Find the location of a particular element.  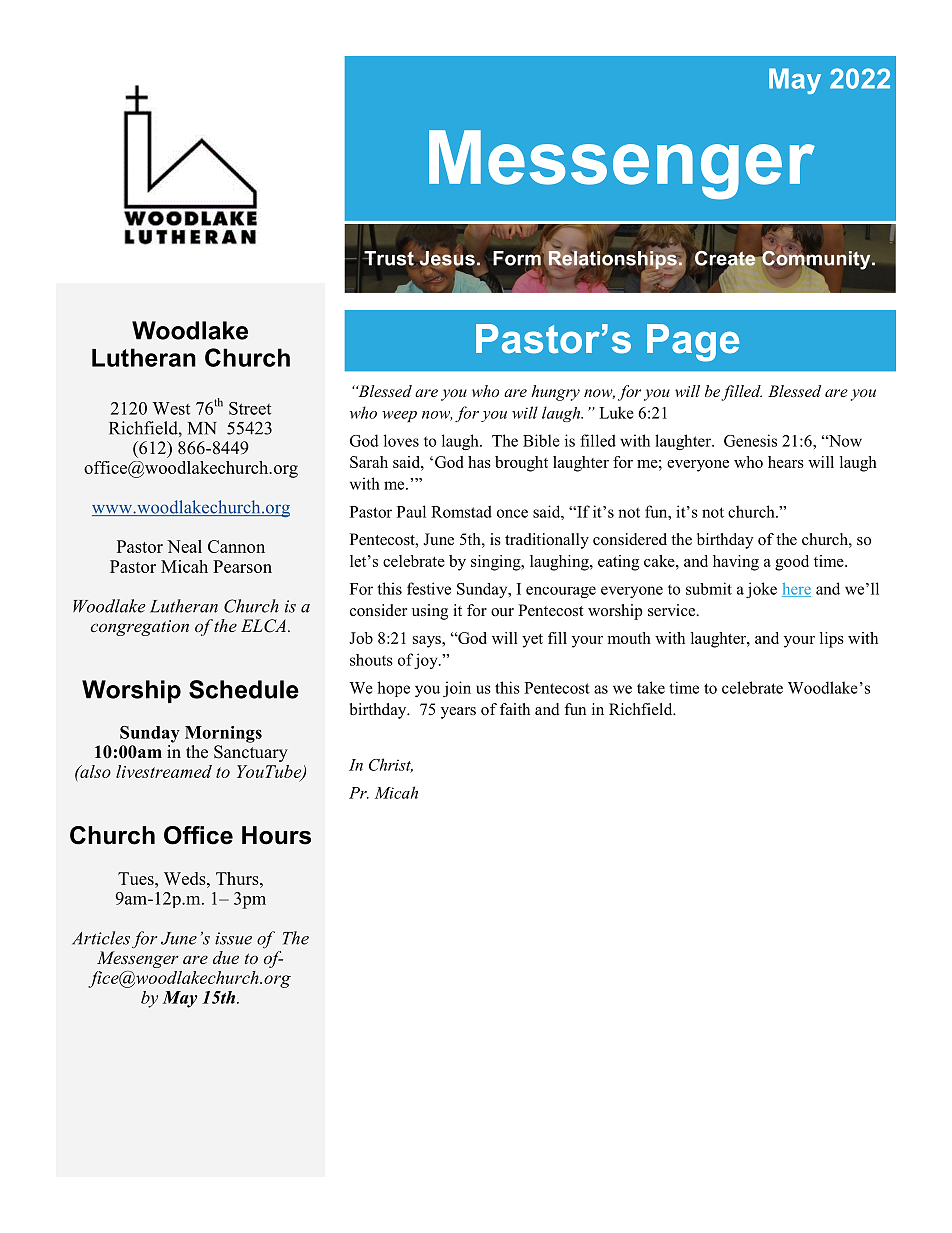

hears is located at coordinates (786, 462).
